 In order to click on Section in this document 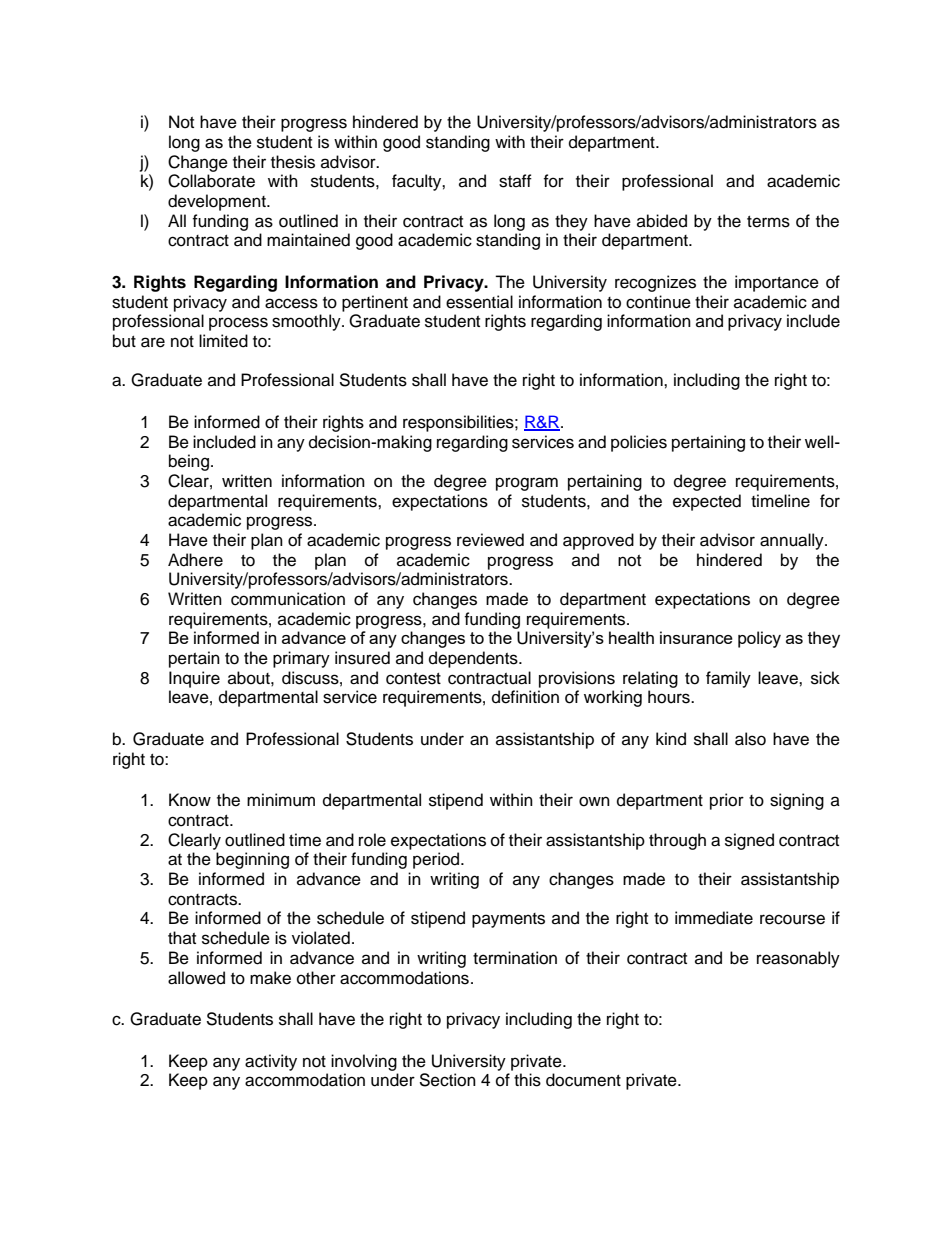, I will do `click(447, 1080)`.
